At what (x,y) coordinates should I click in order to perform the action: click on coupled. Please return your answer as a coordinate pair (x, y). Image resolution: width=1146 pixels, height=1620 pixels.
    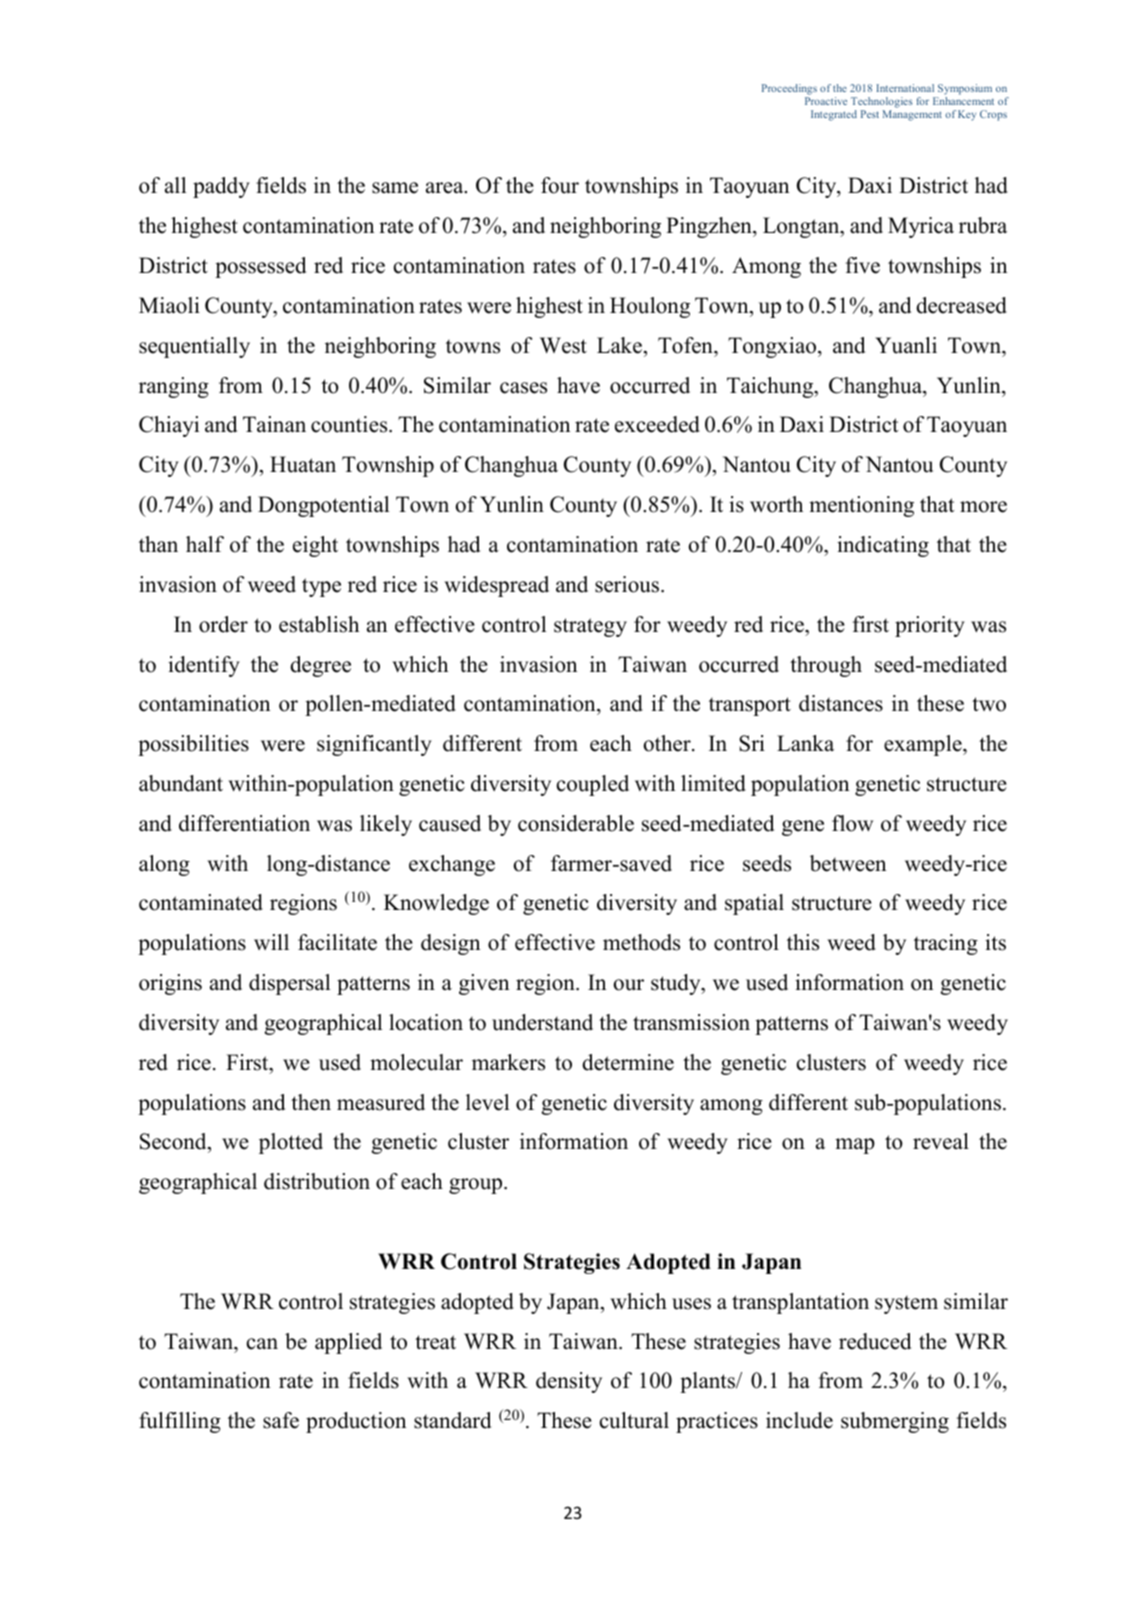
    Looking at the image, I should click on (593, 785).
